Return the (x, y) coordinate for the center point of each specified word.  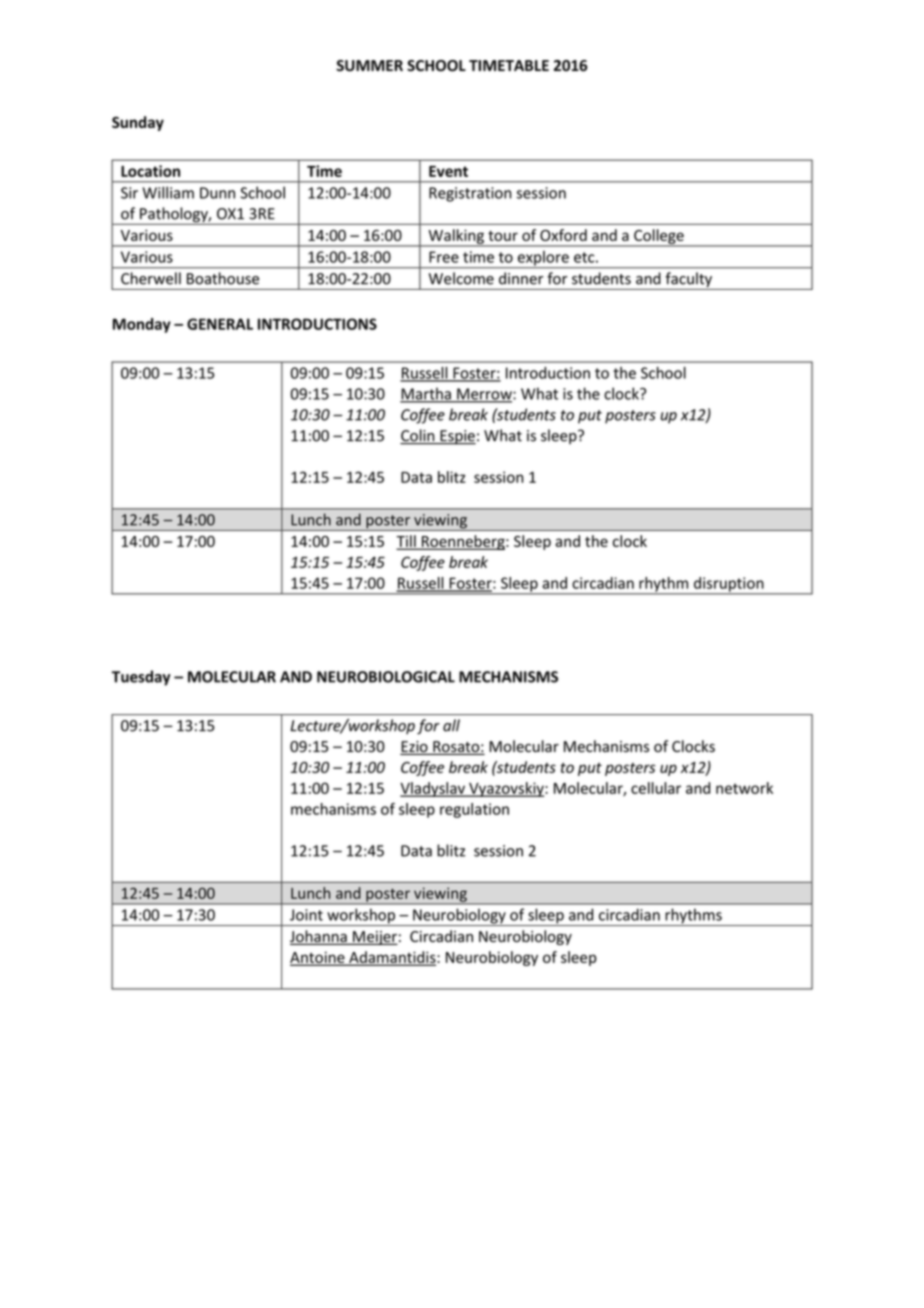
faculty (688, 281)
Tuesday (141, 678)
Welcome (461, 278)
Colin (418, 436)
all (451, 725)
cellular (656, 788)
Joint (306, 915)
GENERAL (220, 324)
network (744, 788)
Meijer (374, 938)
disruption (729, 585)
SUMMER (369, 66)
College (659, 237)
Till (407, 542)
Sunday (138, 123)
